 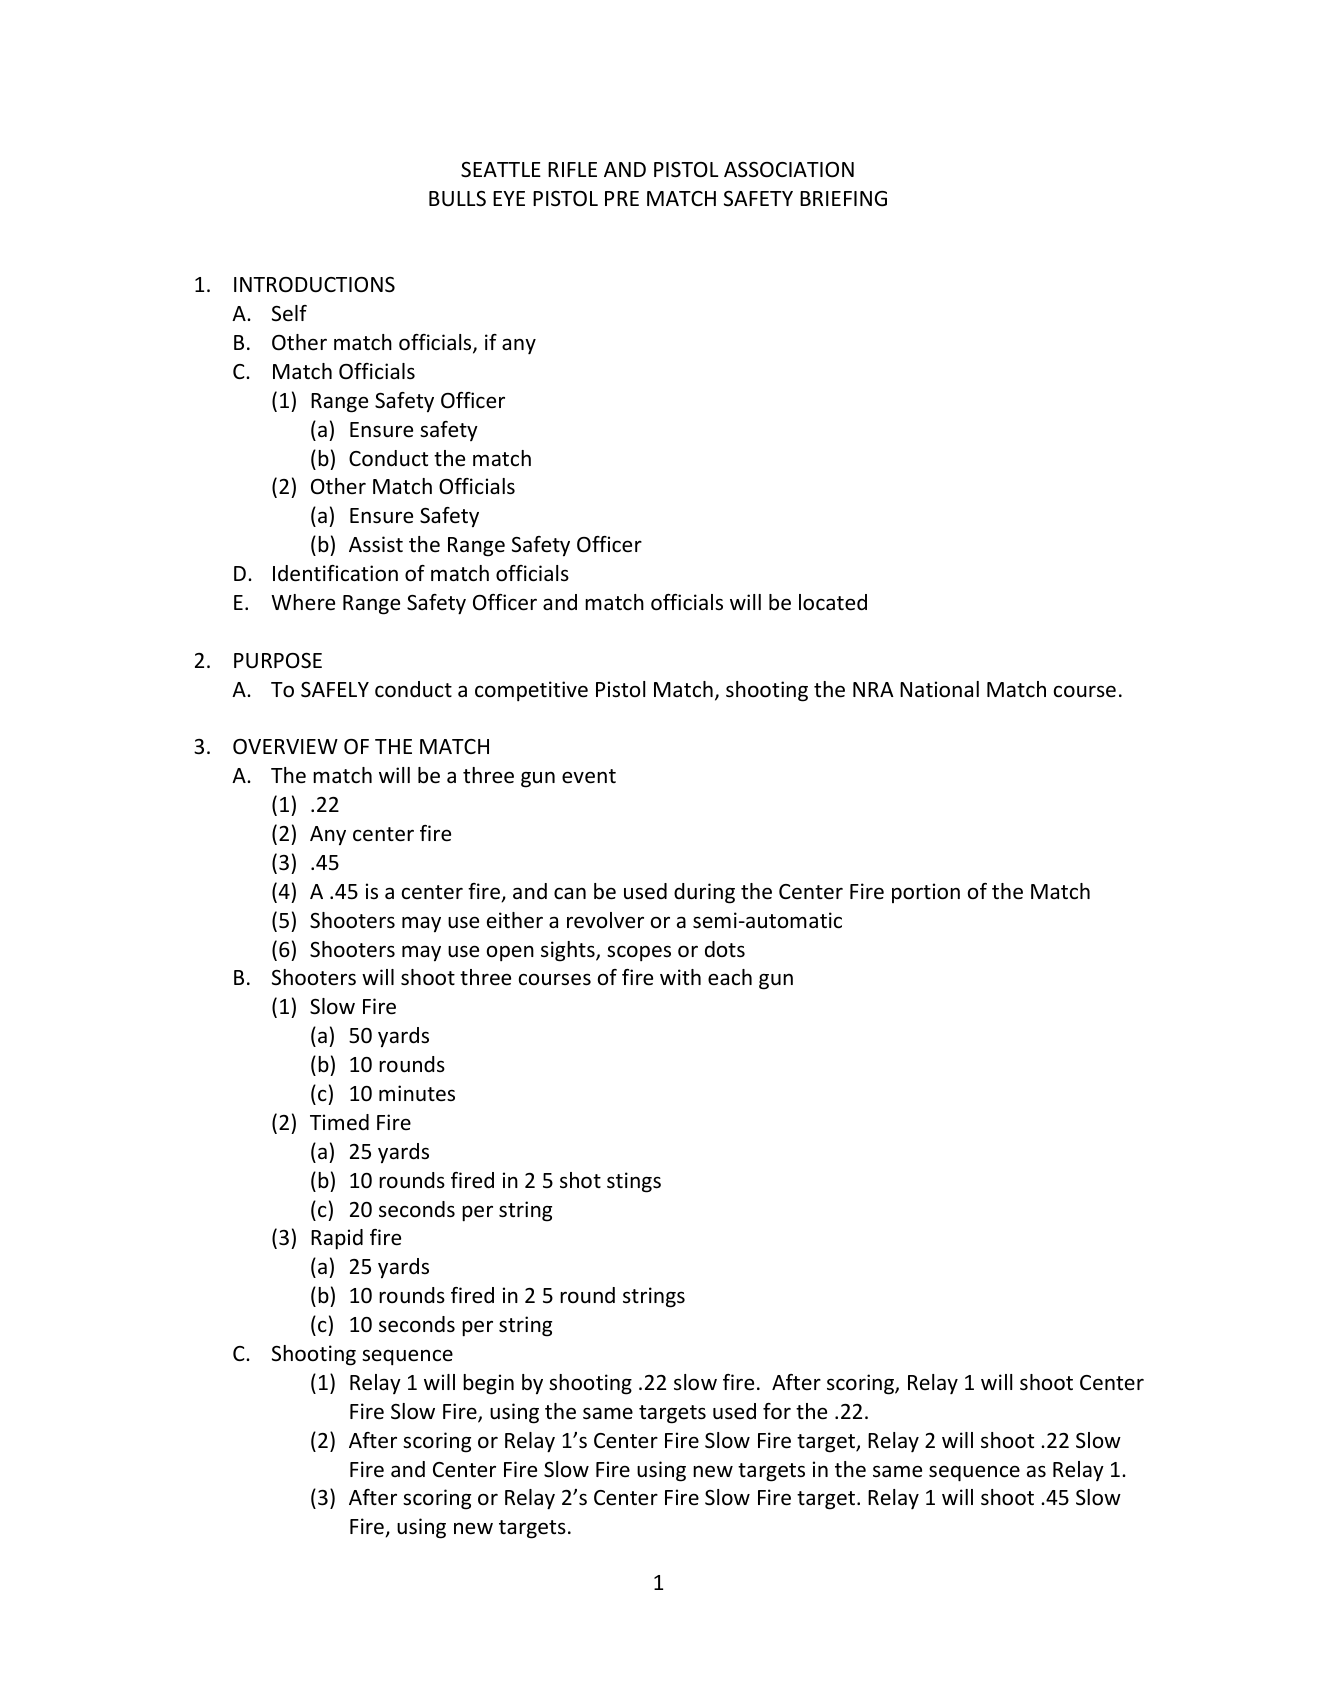 What do you see at coordinates (488, 1384) in the page?
I see `begin` at bounding box center [488, 1384].
